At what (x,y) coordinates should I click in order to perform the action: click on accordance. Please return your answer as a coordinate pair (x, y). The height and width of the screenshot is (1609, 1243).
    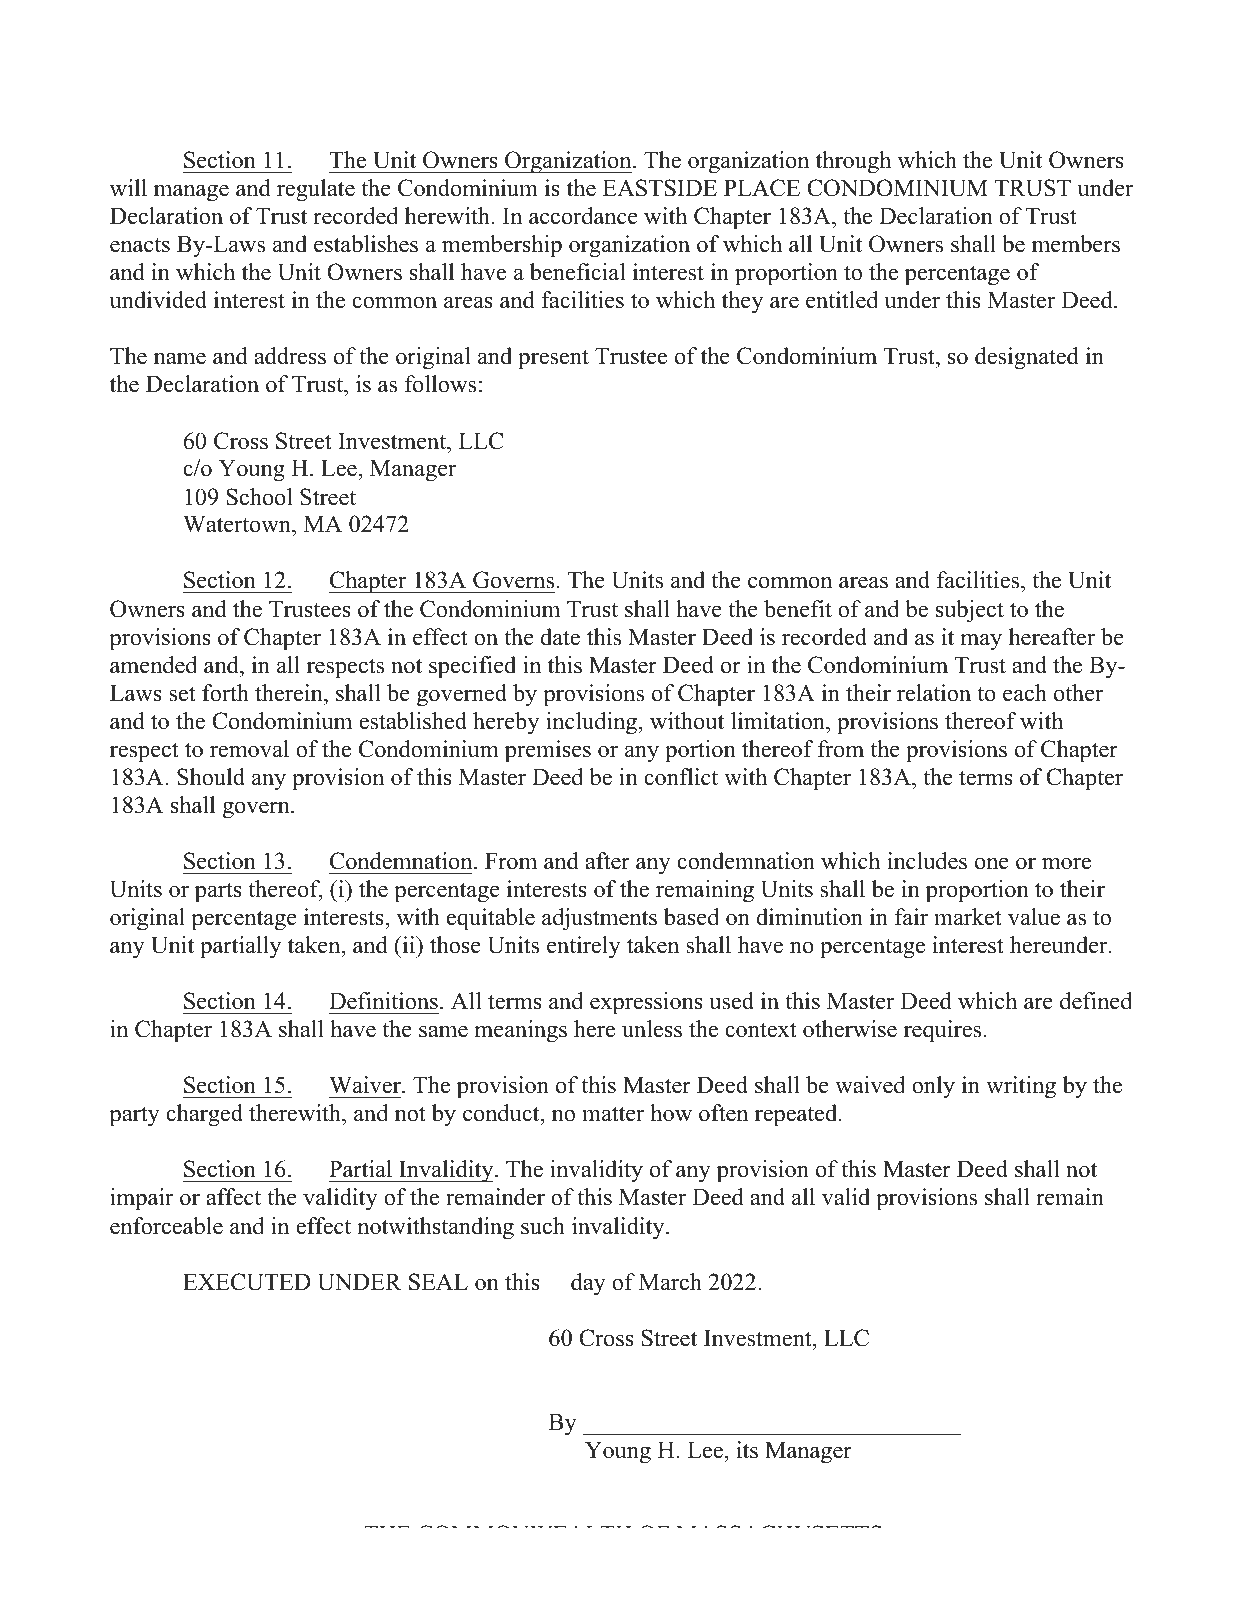
    Looking at the image, I should click on (583, 216).
